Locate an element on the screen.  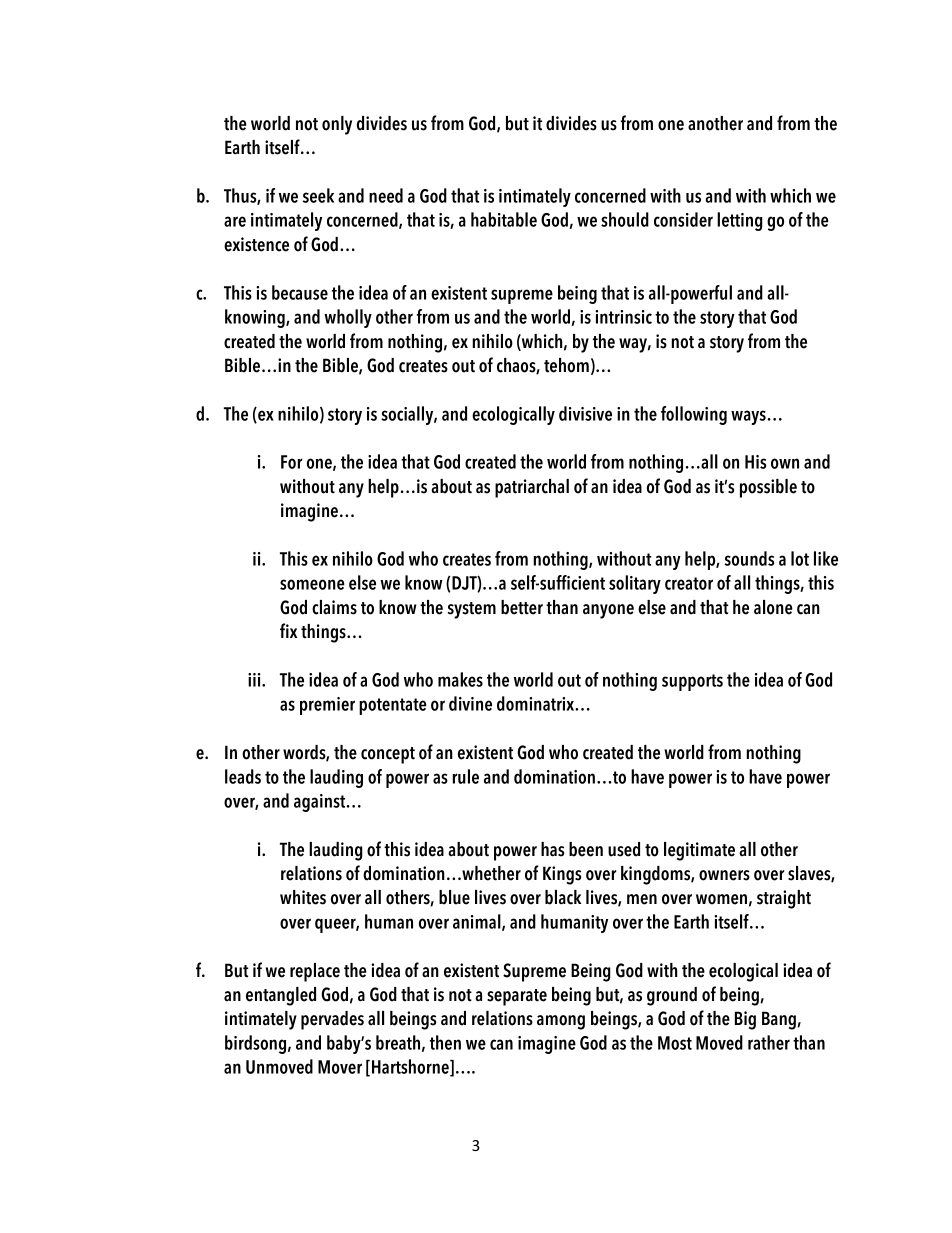
patriarchal is located at coordinates (532, 488).
